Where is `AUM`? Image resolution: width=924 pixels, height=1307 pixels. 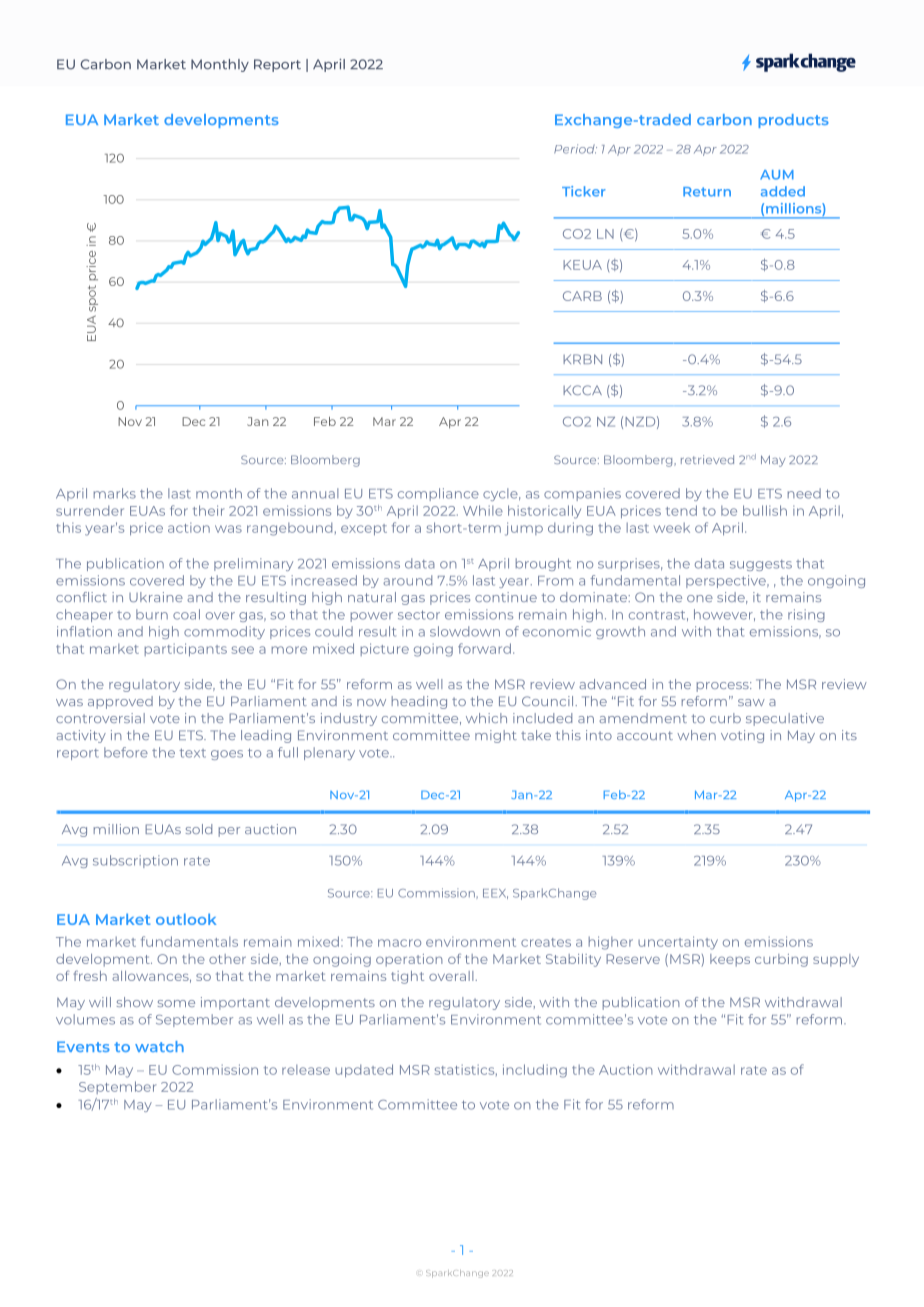
AUM is located at coordinates (777, 175).
